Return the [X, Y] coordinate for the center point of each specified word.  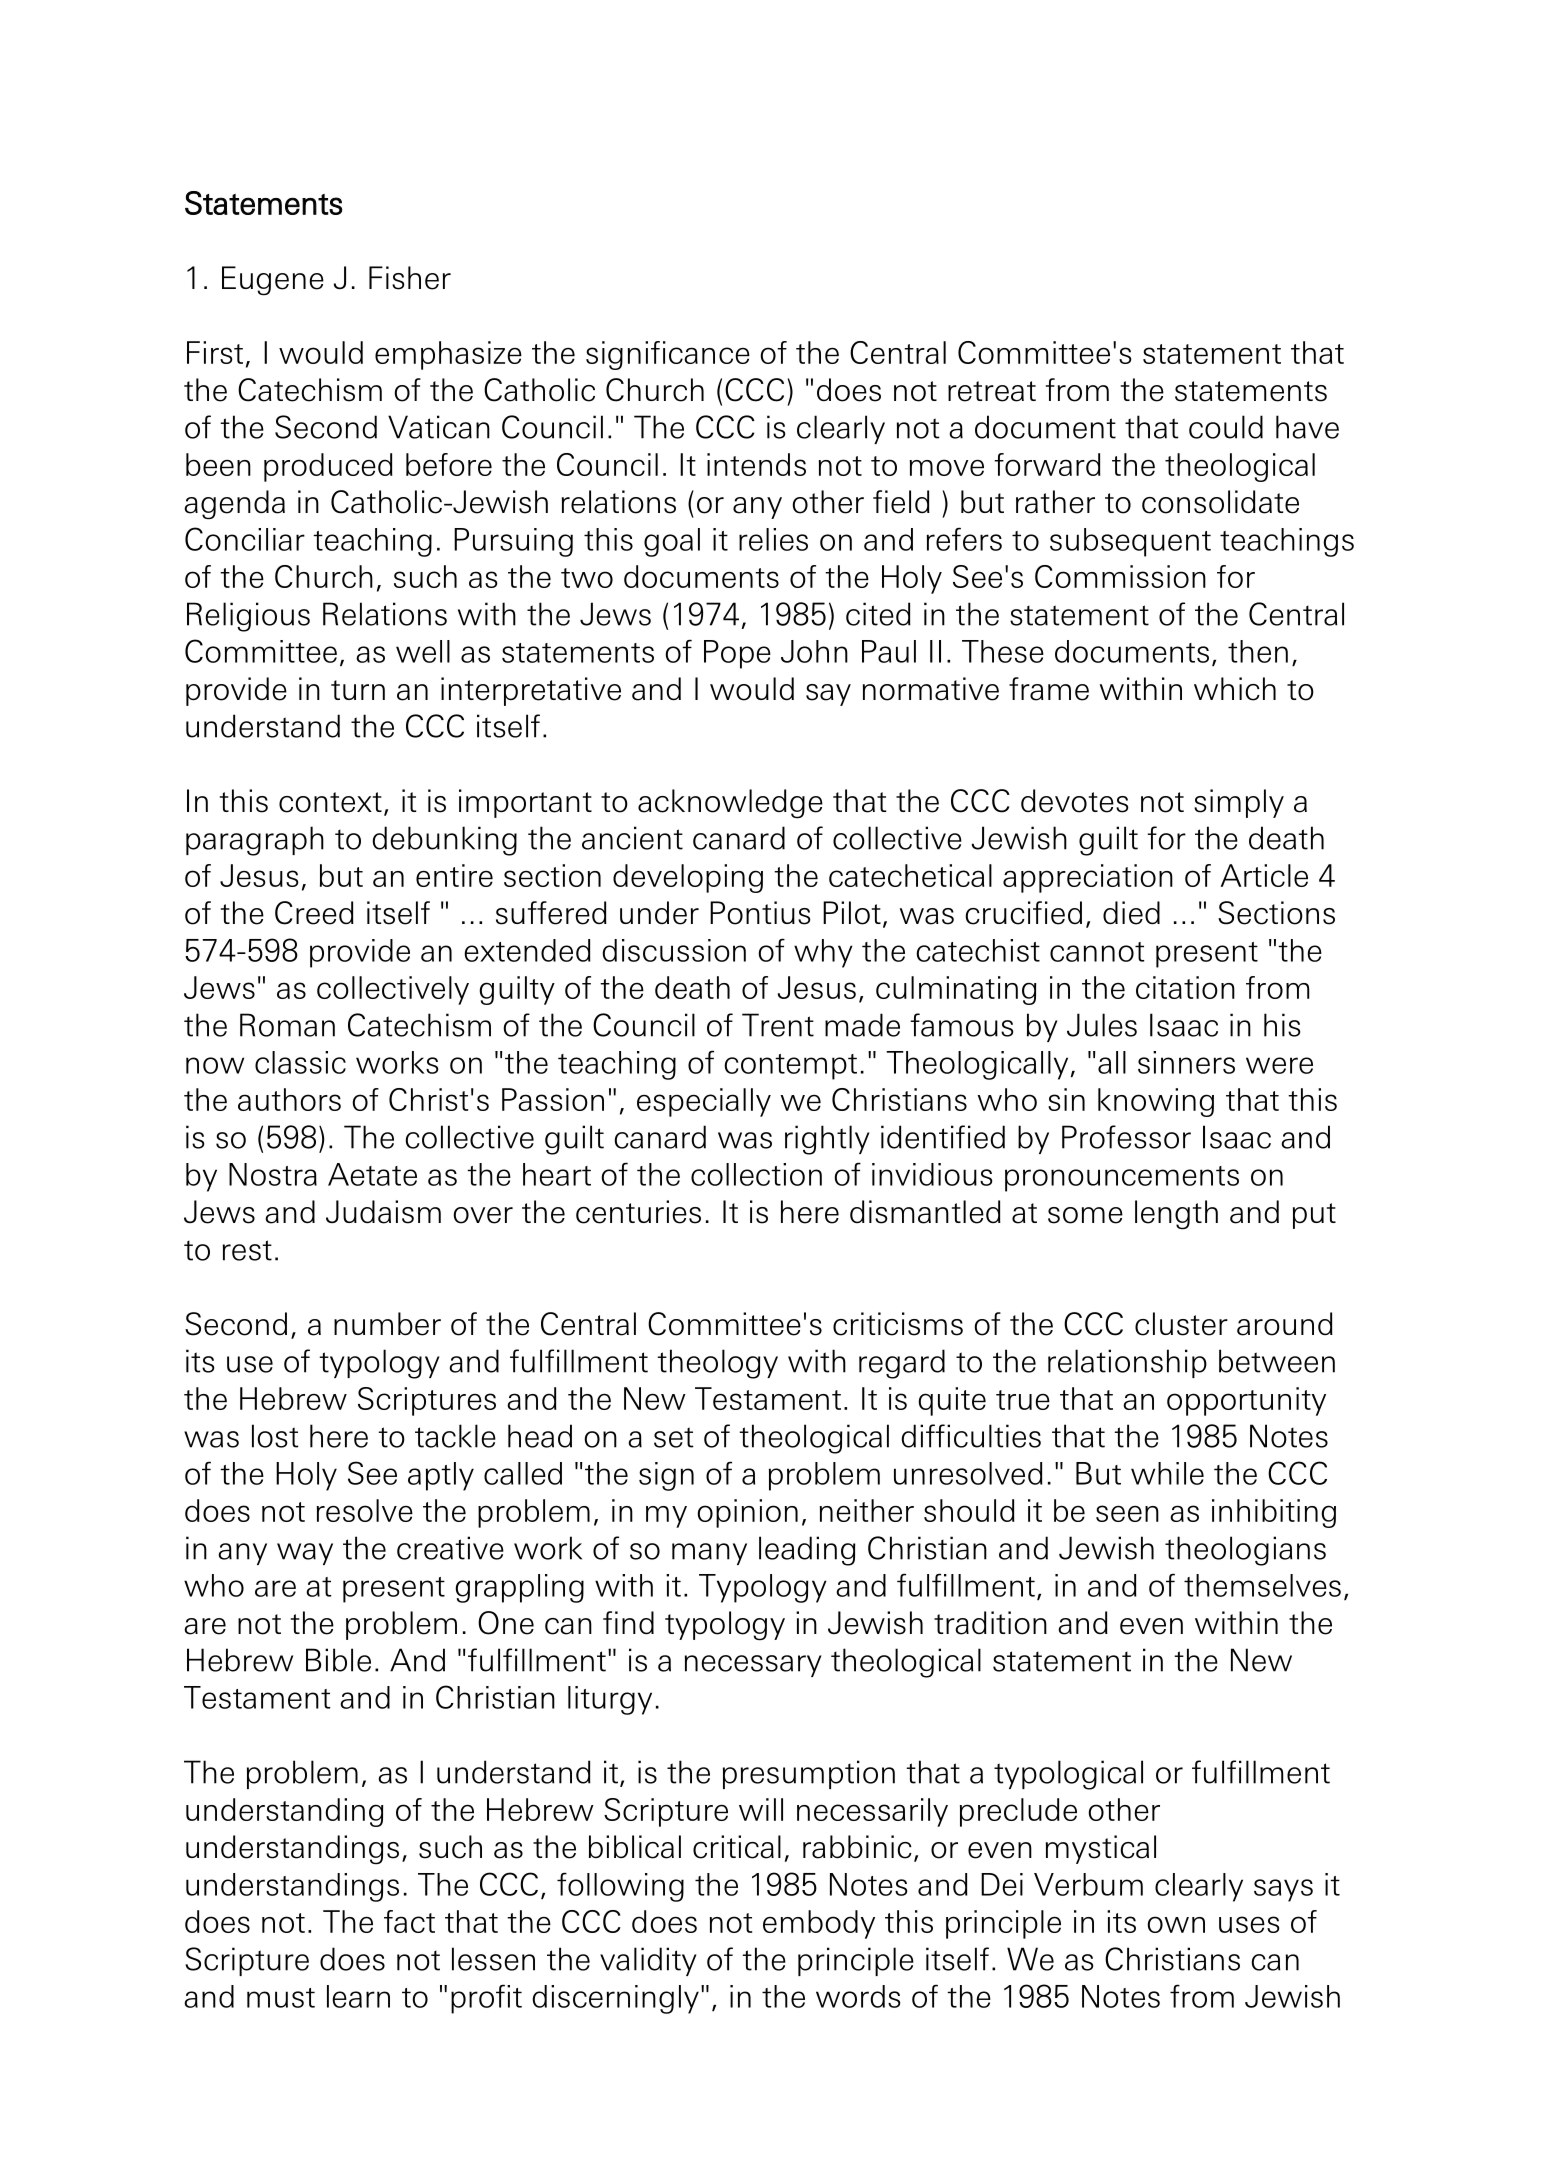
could [1226, 427]
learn [358, 1996]
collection [756, 1174]
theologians [1245, 1551]
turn [358, 690]
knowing [1156, 1102]
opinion [747, 1513]
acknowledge [730, 804]
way [305, 1554]
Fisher [410, 278]
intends [756, 464]
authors [289, 1099]
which [1235, 689]
